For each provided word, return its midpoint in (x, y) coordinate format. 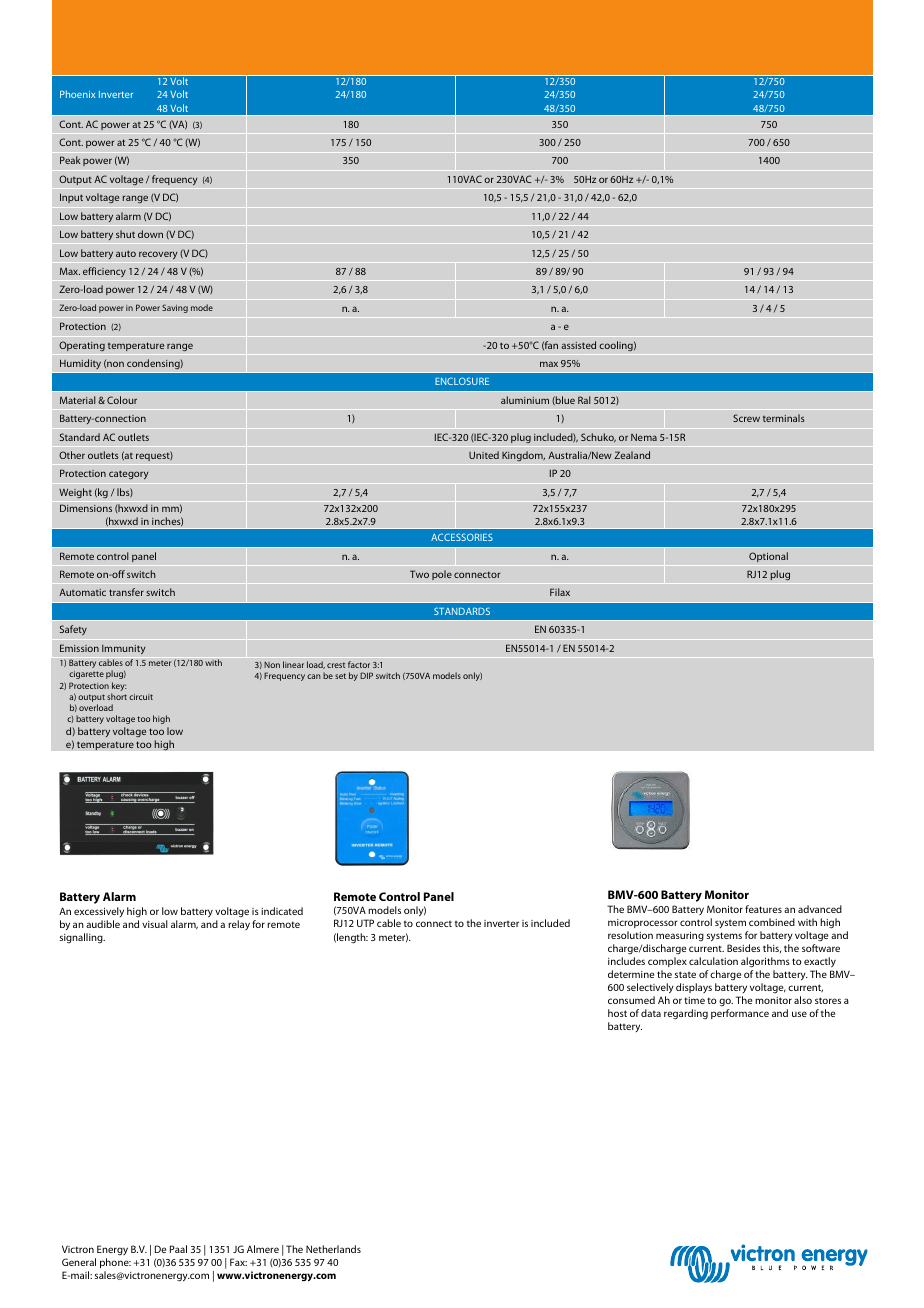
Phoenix (77, 94)
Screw (746, 418)
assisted (578, 345)
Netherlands (333, 1249)
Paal (178, 1249)
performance (740, 1014)
